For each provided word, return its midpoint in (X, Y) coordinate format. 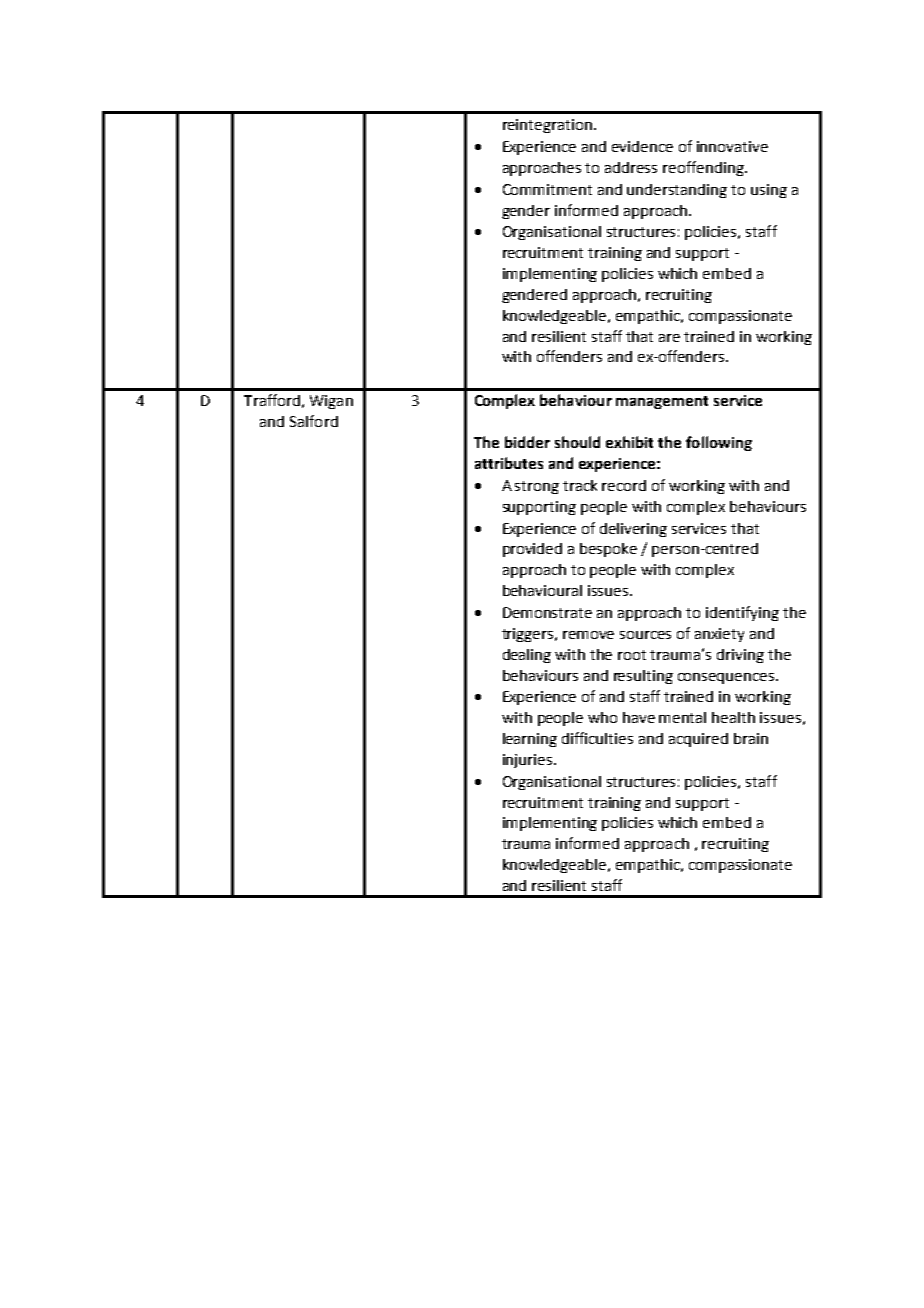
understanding (677, 191)
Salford (314, 421)
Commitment (547, 189)
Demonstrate (547, 612)
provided (532, 550)
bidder (527, 442)
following (719, 443)
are (669, 338)
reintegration (547, 126)
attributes (509, 463)
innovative (732, 146)
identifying (742, 613)
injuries (527, 761)
